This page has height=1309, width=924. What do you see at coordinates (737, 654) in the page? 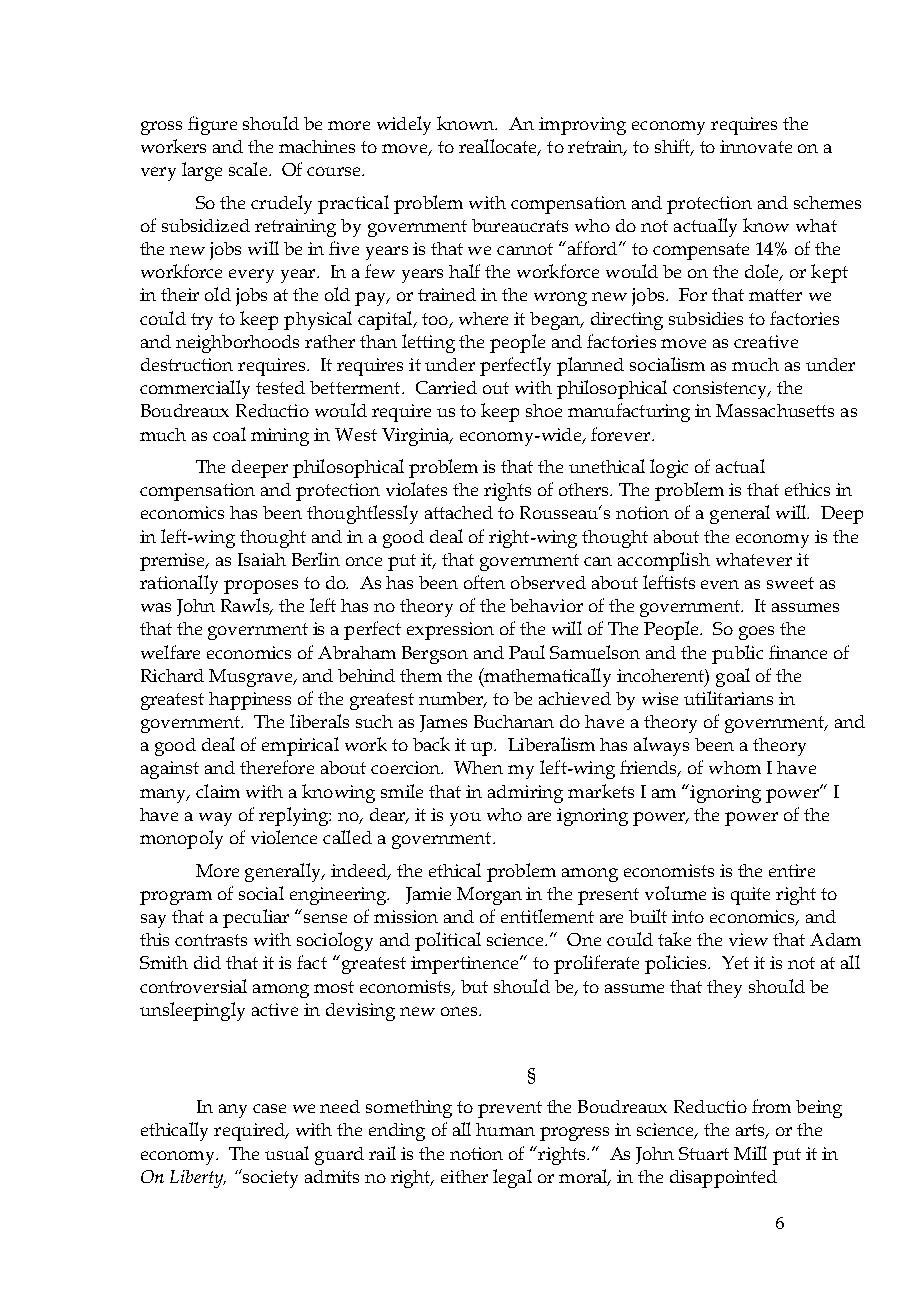
I see `public` at bounding box center [737, 654].
